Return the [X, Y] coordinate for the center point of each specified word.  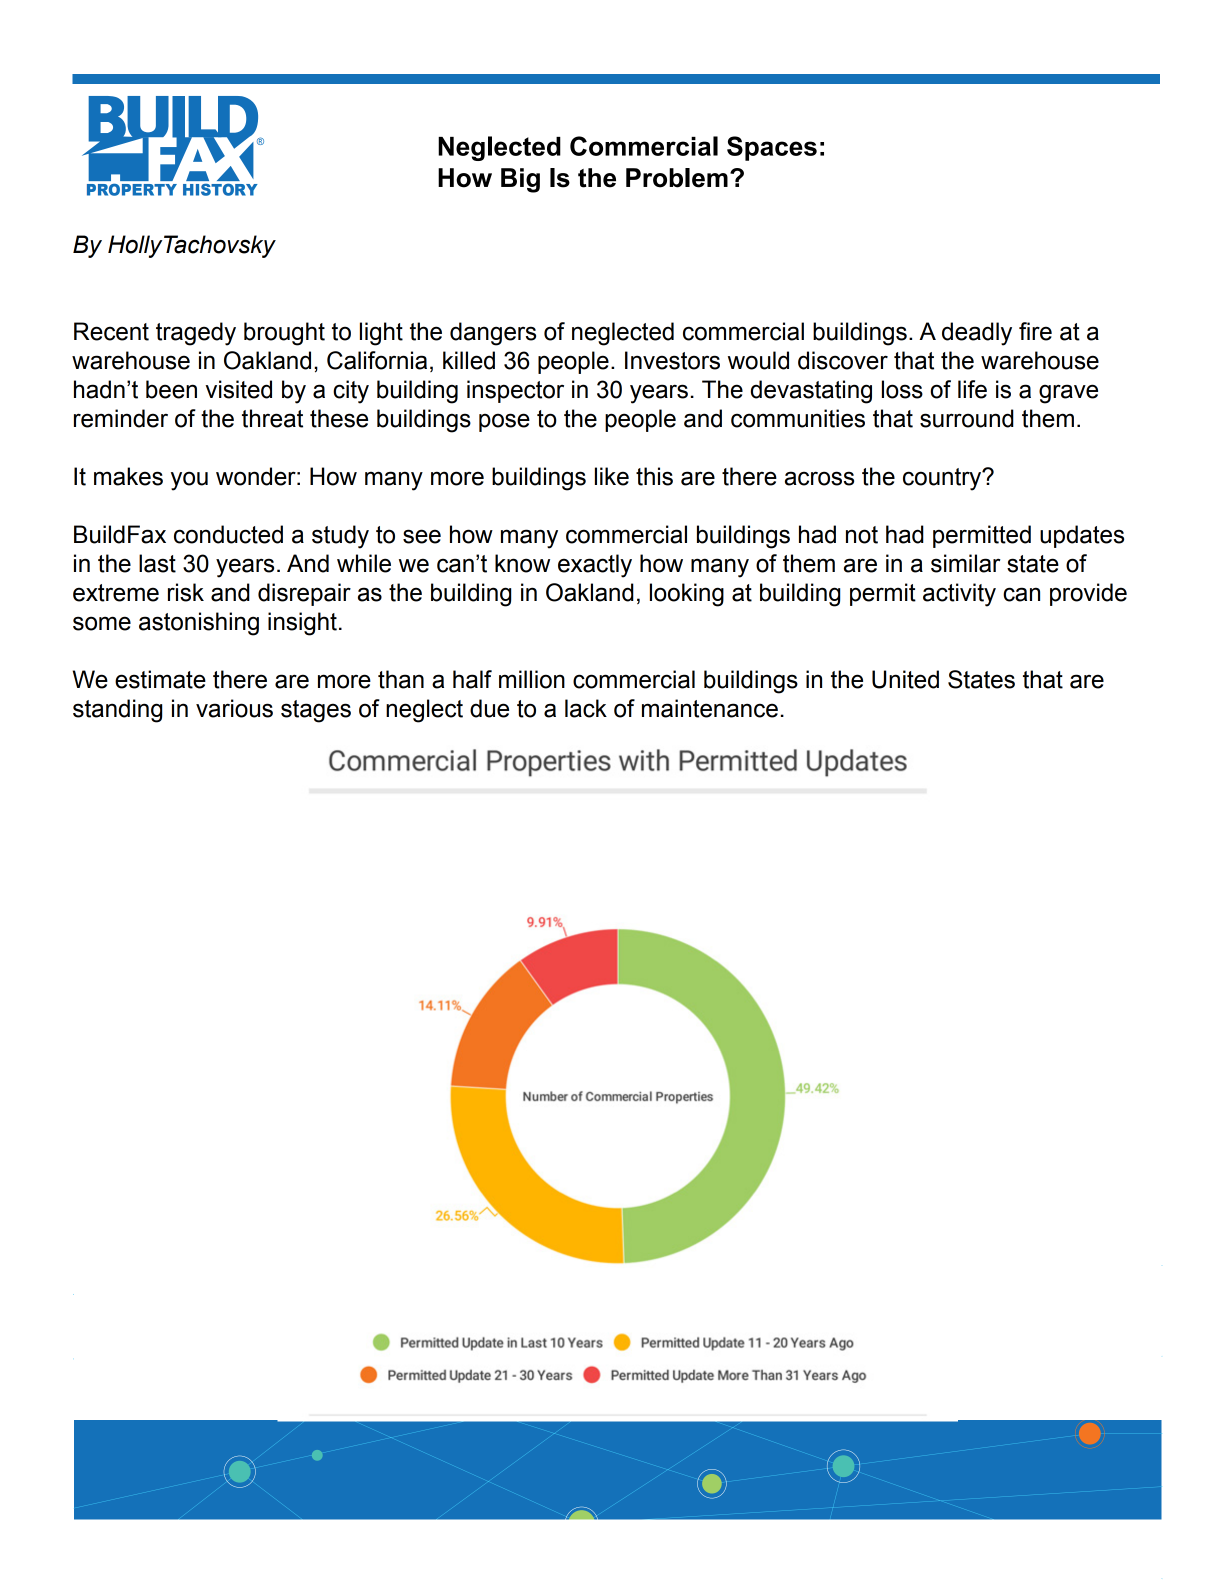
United [905, 679]
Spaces [772, 148]
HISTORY [220, 190]
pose [504, 422]
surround [967, 418]
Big [520, 180]
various [234, 708]
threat [272, 418]
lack [586, 708]
